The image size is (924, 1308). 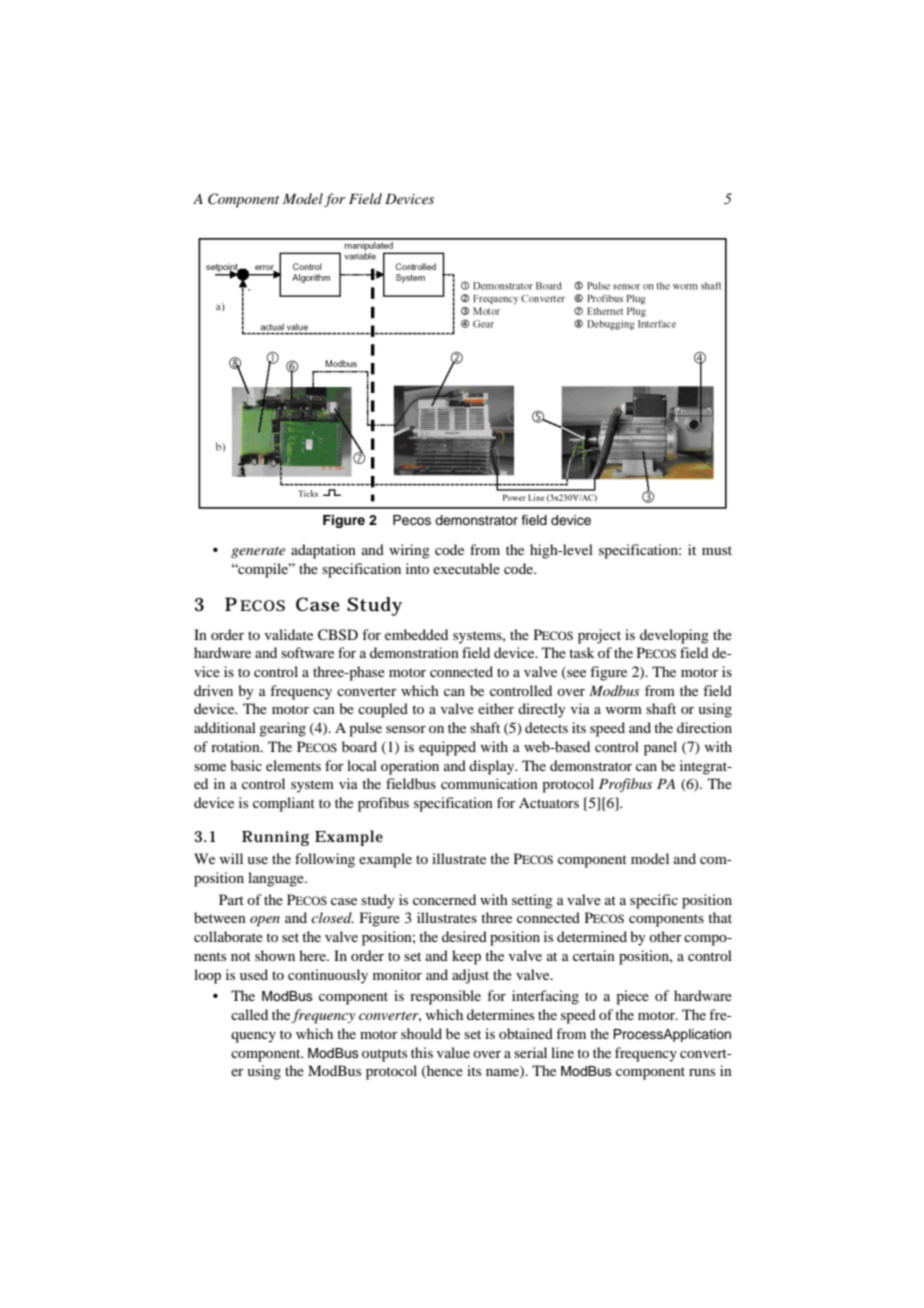 I want to click on value, so click(x=453, y=1052).
